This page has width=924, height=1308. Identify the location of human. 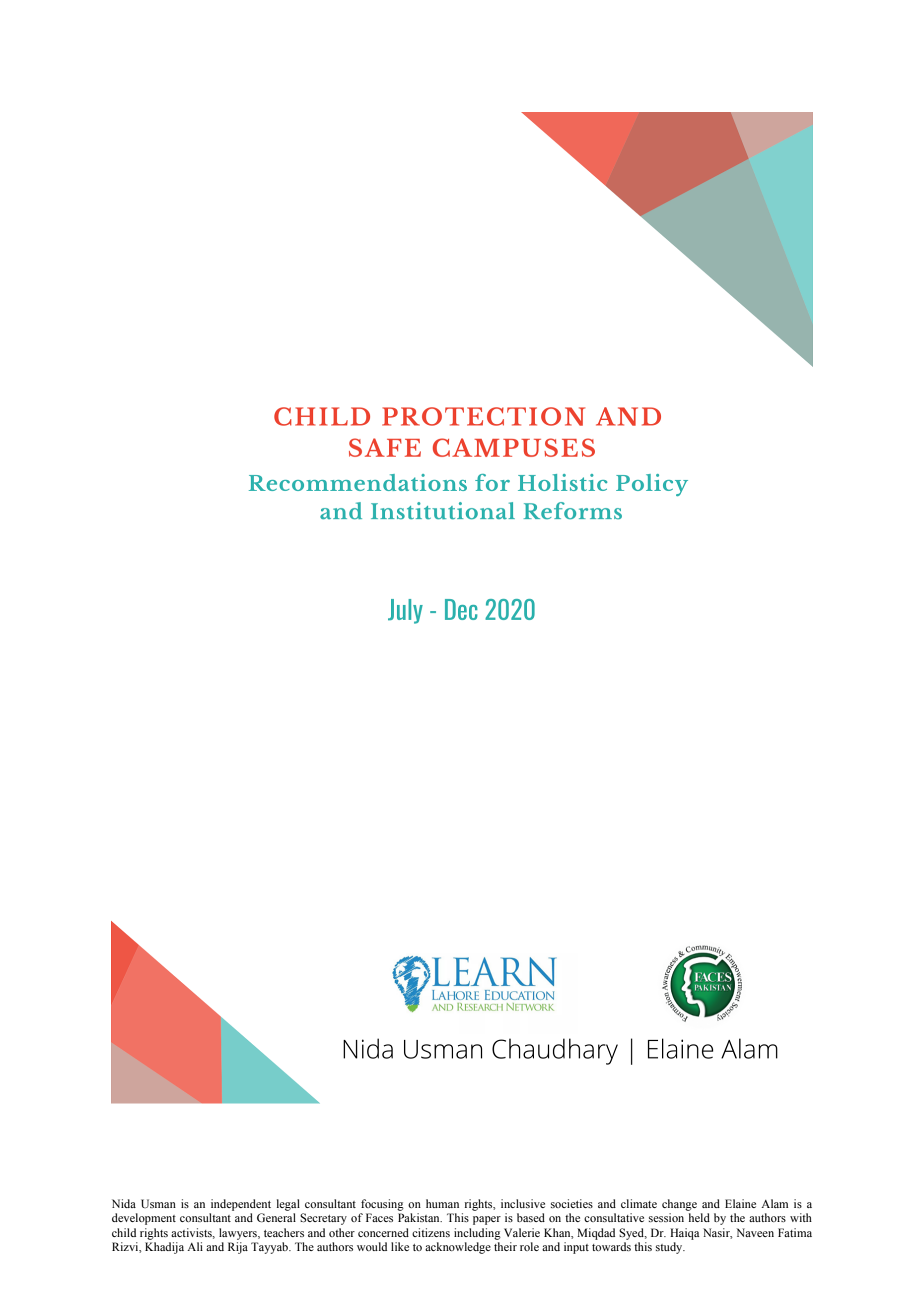
(442, 1203).
